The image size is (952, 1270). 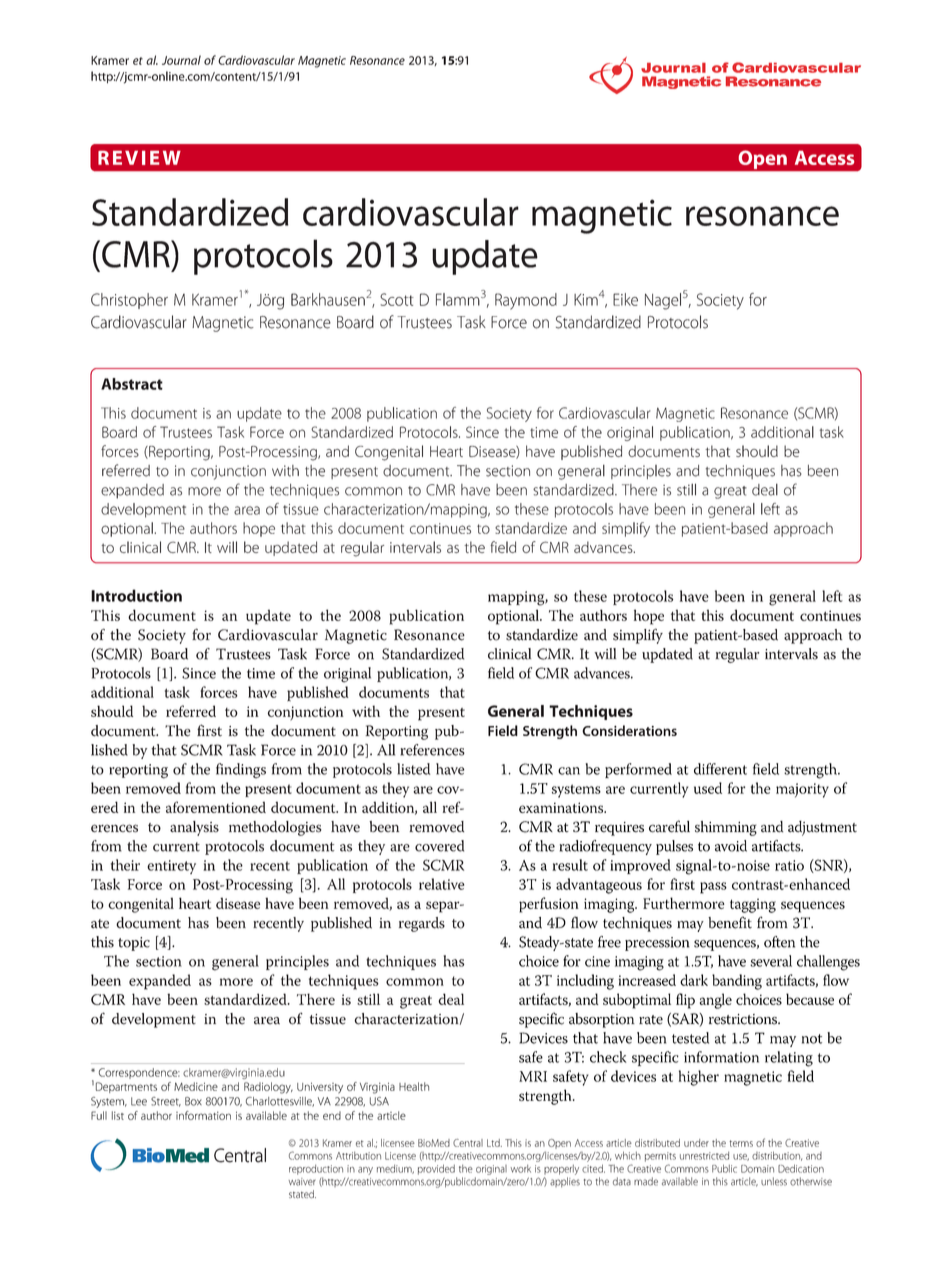 I want to click on examinations, so click(x=562, y=807).
